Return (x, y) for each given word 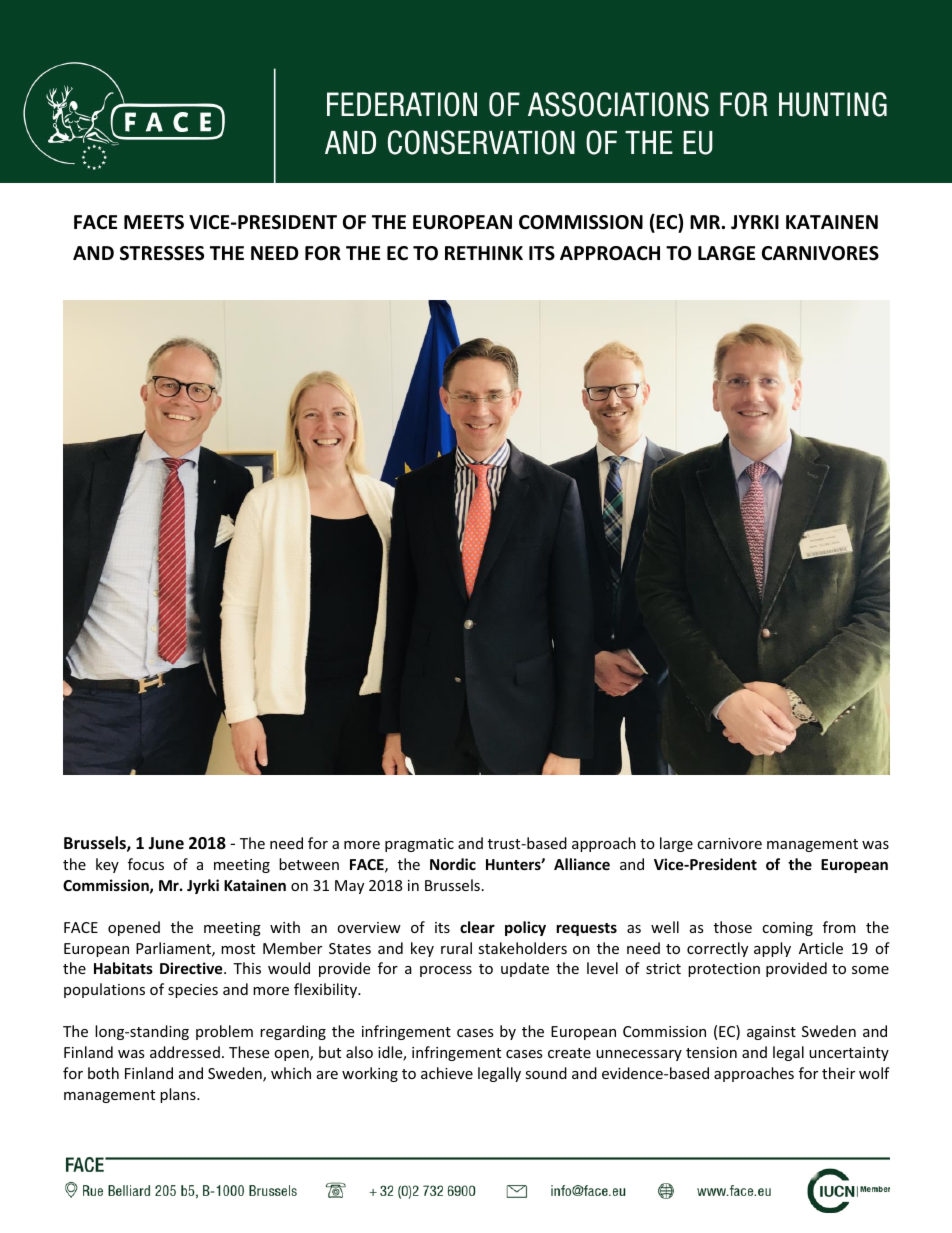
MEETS (154, 222)
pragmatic (419, 845)
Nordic (453, 864)
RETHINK (484, 253)
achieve (447, 1073)
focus (146, 864)
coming (787, 929)
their (838, 1073)
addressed (185, 1052)
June (166, 843)
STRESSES (162, 253)
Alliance (582, 864)
